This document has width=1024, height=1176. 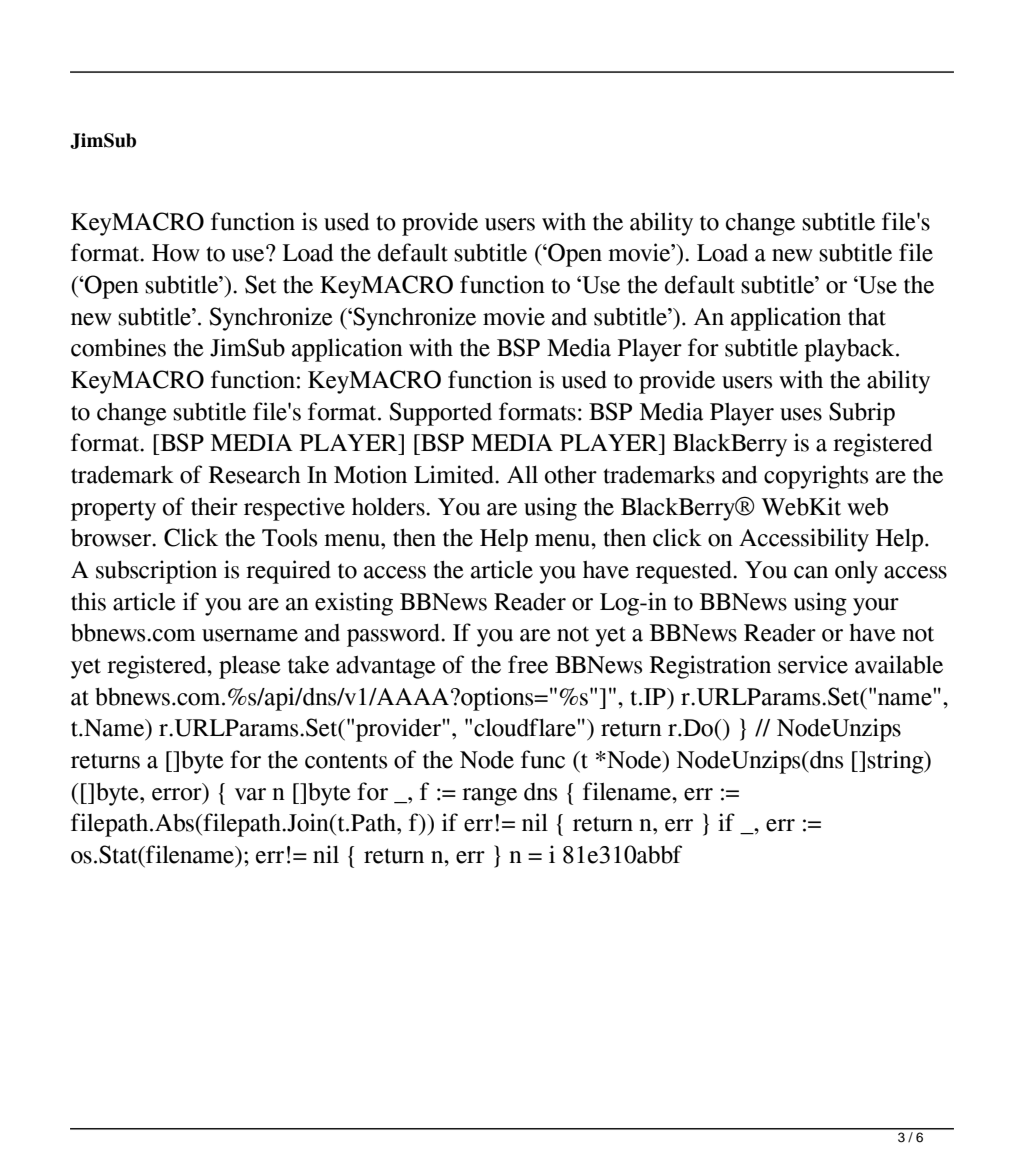 I want to click on that, so click(x=867, y=316).
